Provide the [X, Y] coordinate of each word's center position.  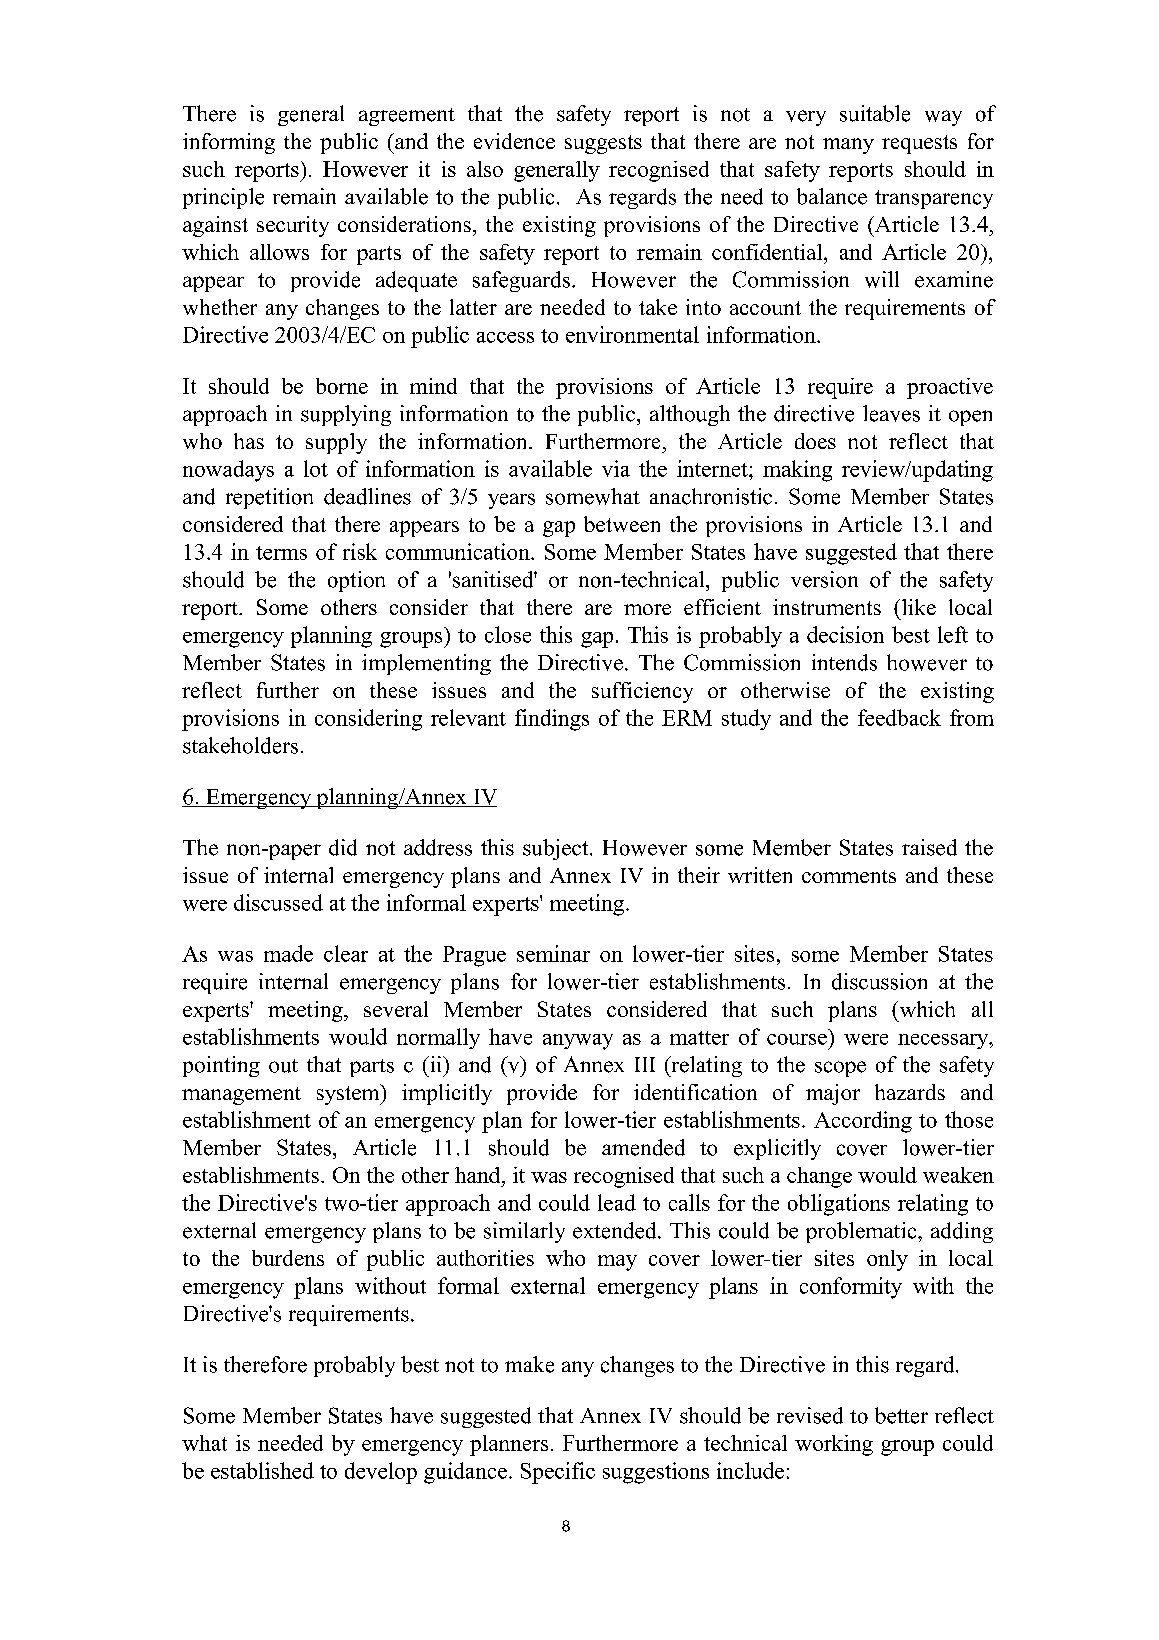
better [901, 1415]
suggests [603, 144]
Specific [558, 1473]
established [262, 1470]
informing [229, 143]
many [848, 146]
